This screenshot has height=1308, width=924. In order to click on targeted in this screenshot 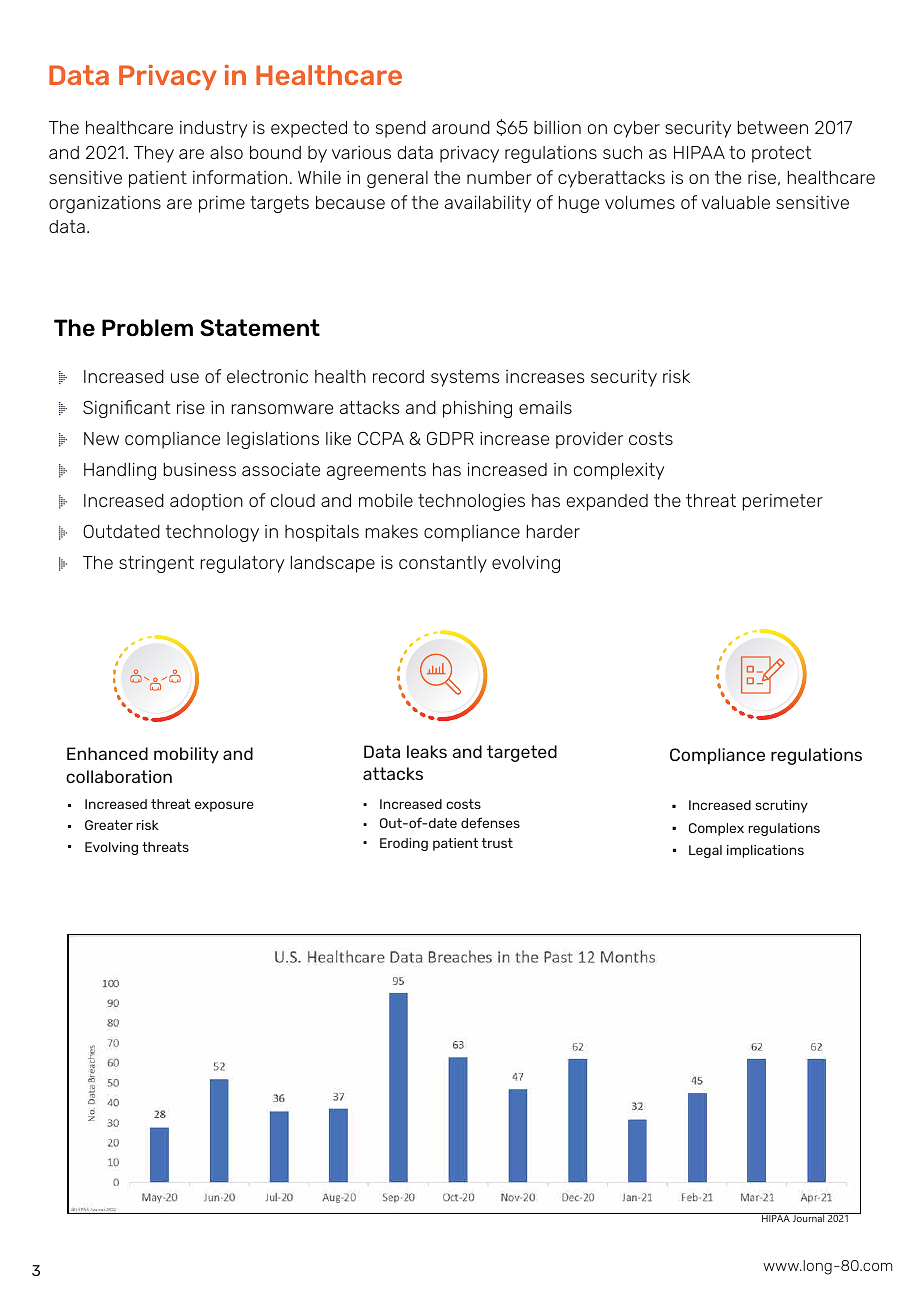, I will do `click(522, 753)`.
